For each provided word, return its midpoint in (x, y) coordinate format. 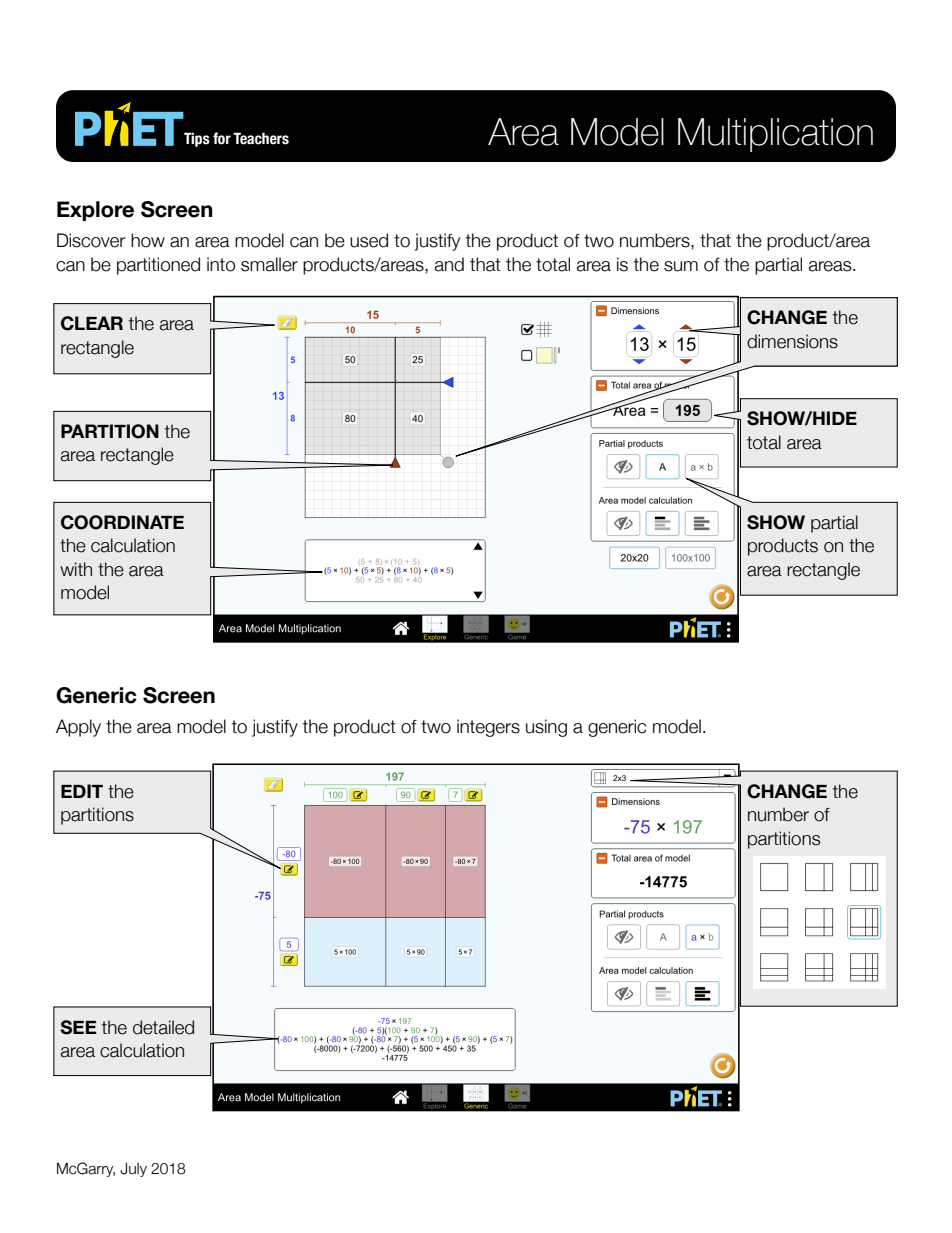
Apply (78, 728)
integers (488, 728)
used (369, 240)
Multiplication (775, 135)
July (133, 1170)
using (546, 728)
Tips (197, 139)
